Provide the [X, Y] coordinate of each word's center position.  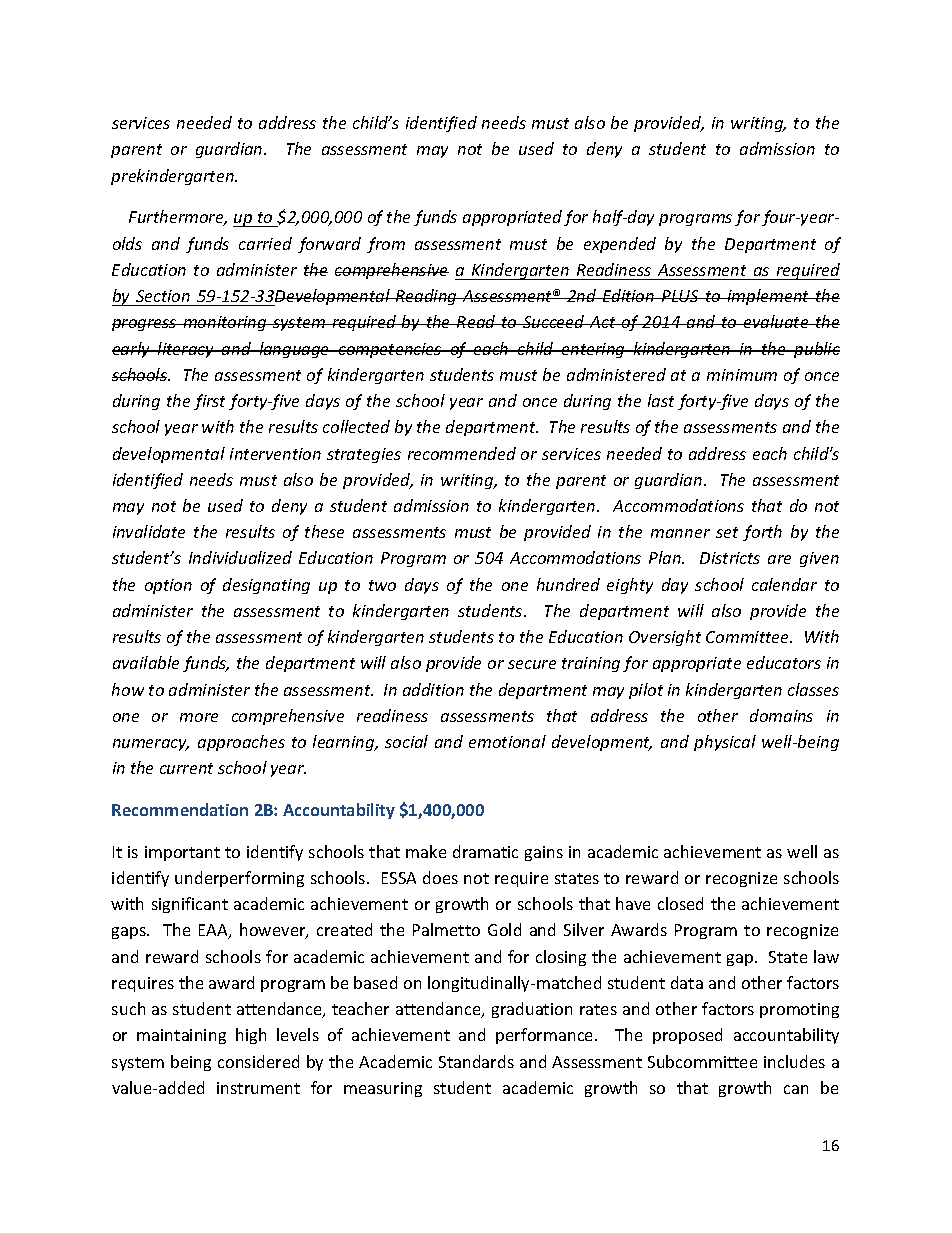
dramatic [485, 851]
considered [258, 1061]
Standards [476, 1061]
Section [163, 296]
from [386, 245]
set [727, 532]
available [146, 662]
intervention [275, 454]
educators [784, 662]
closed [680, 903]
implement [769, 297]
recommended [462, 453]
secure [532, 664]
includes [794, 1061]
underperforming [239, 879]
